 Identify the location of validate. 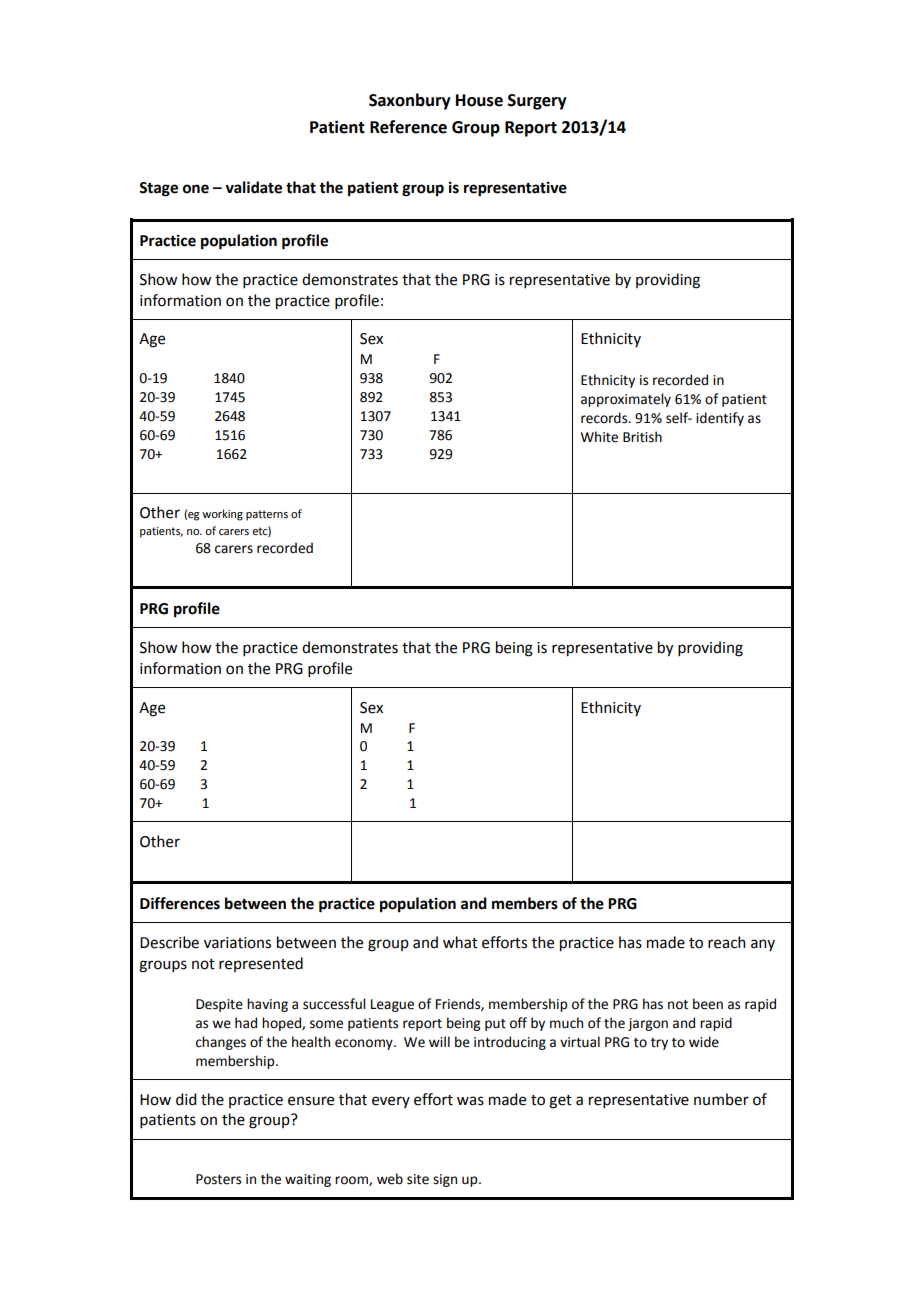
(253, 187).
